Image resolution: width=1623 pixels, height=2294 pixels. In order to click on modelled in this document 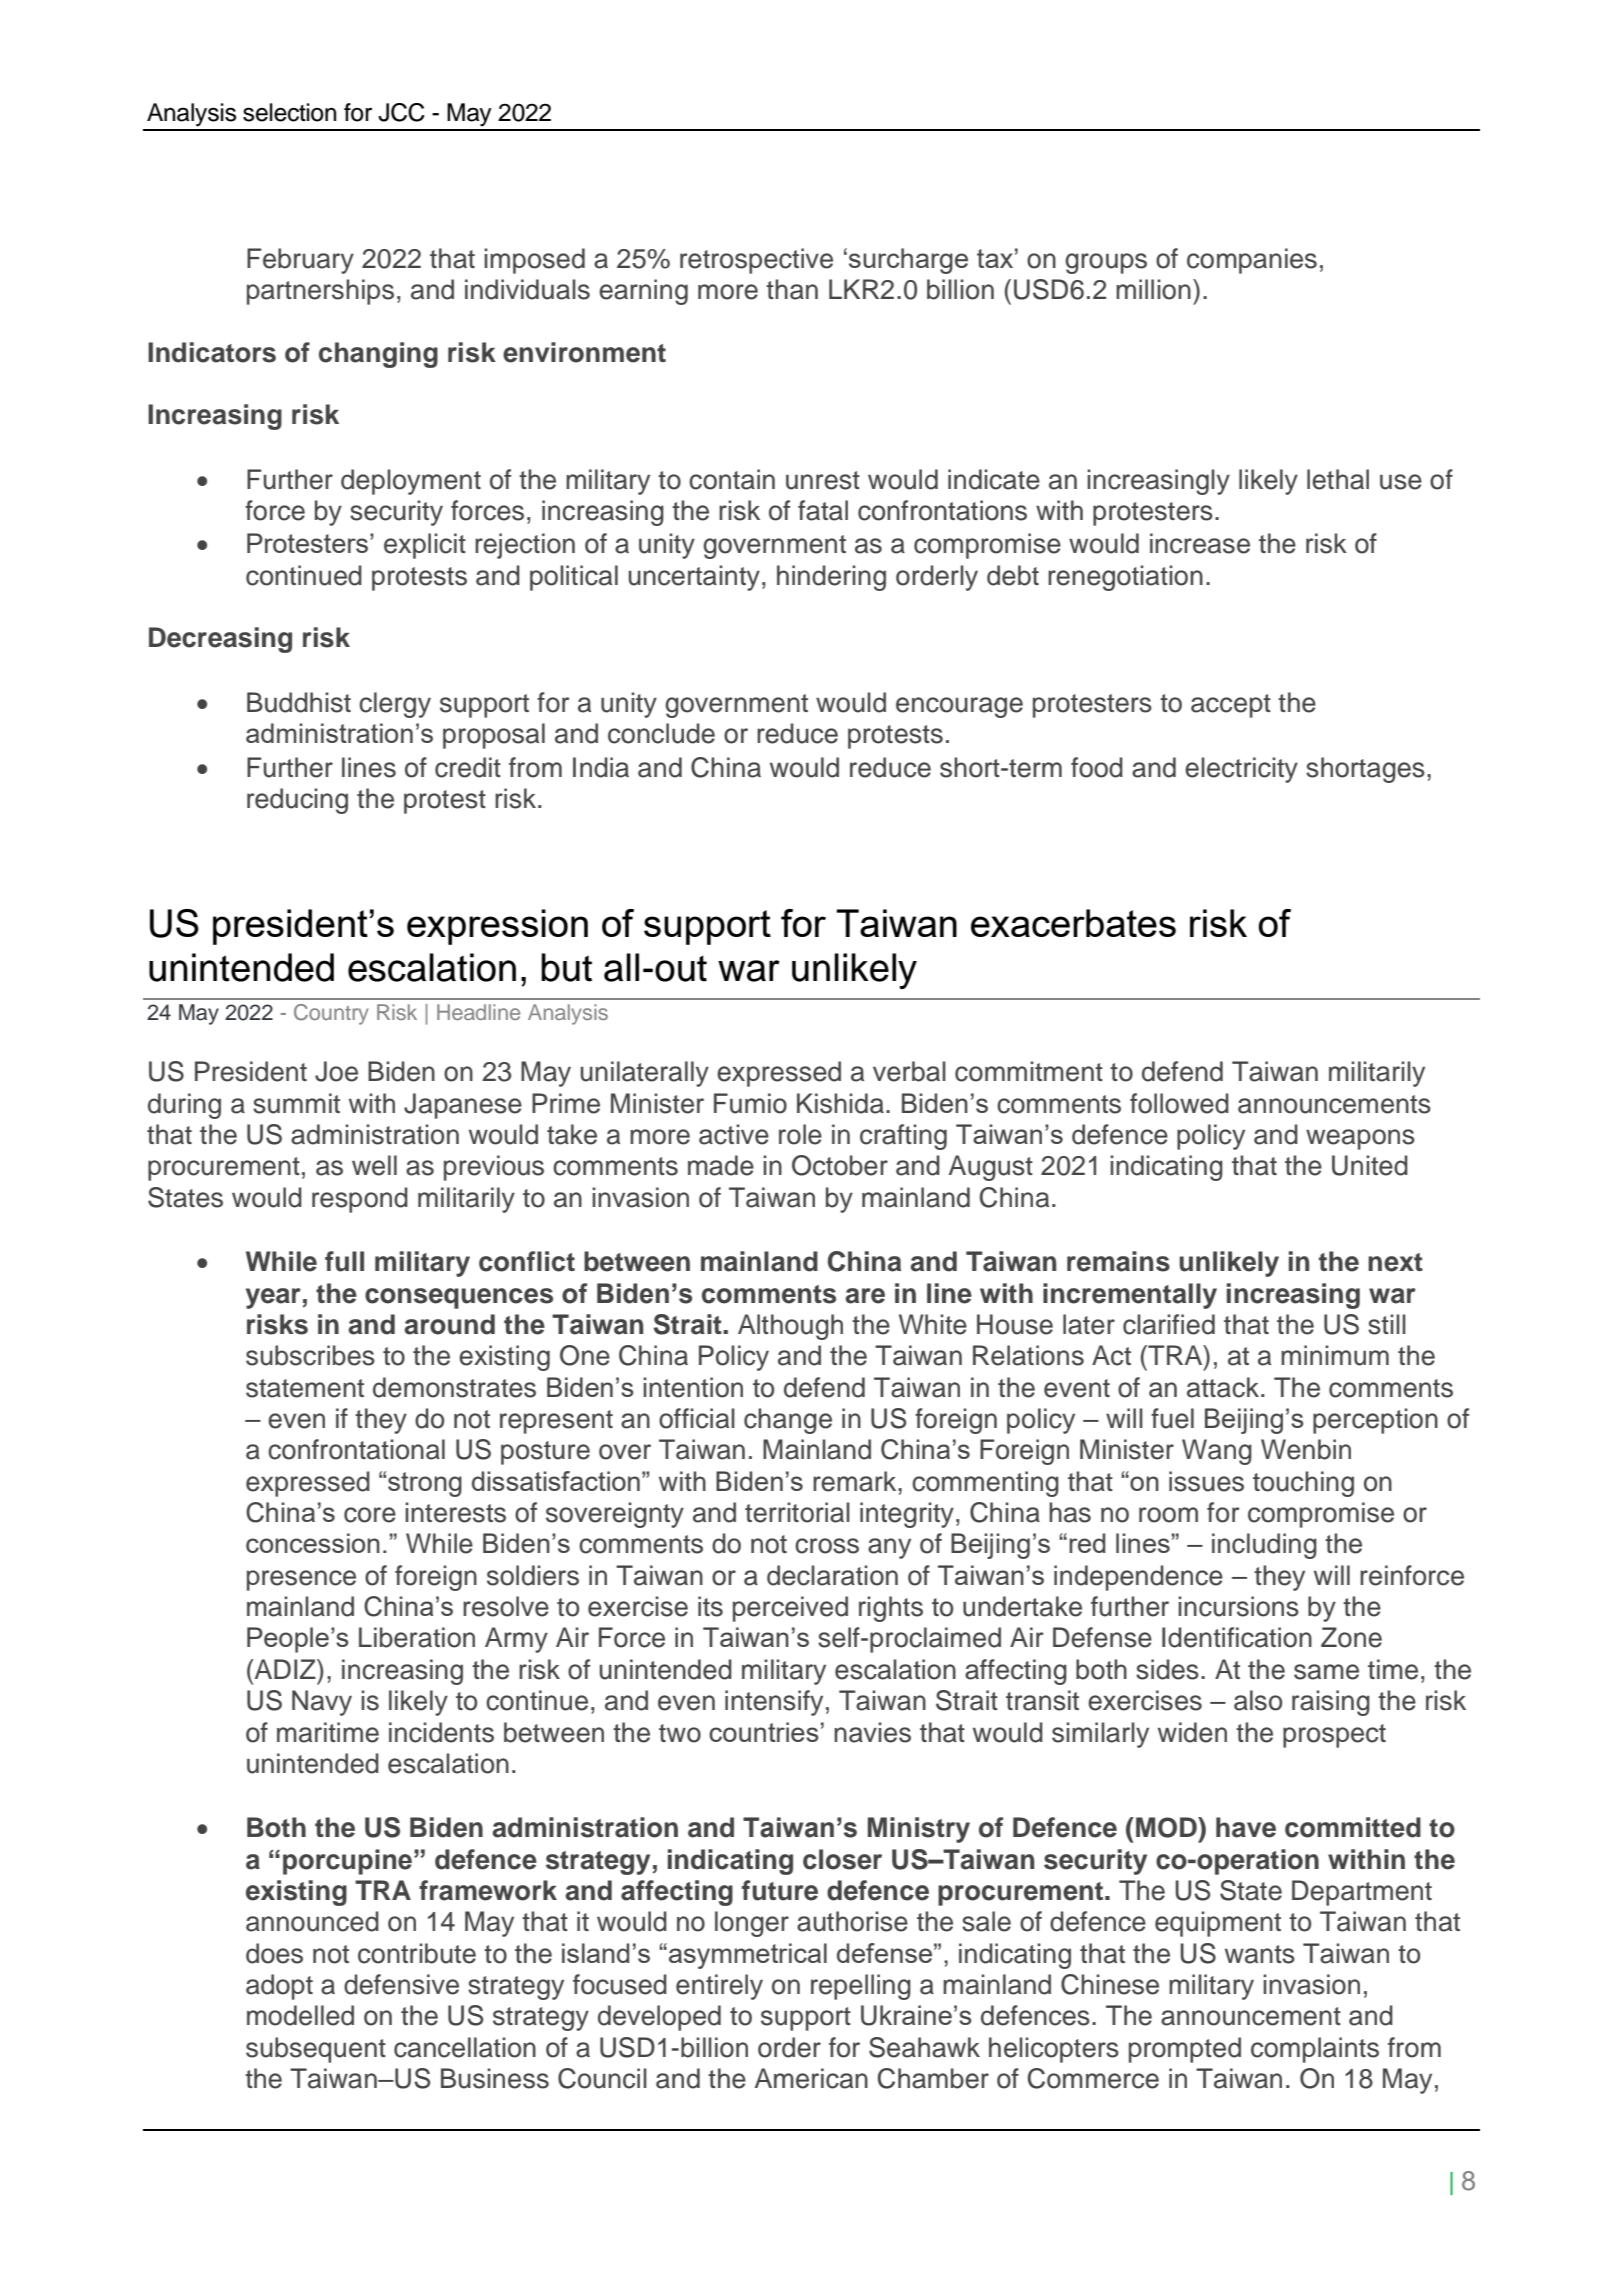, I will do `click(300, 2015)`.
